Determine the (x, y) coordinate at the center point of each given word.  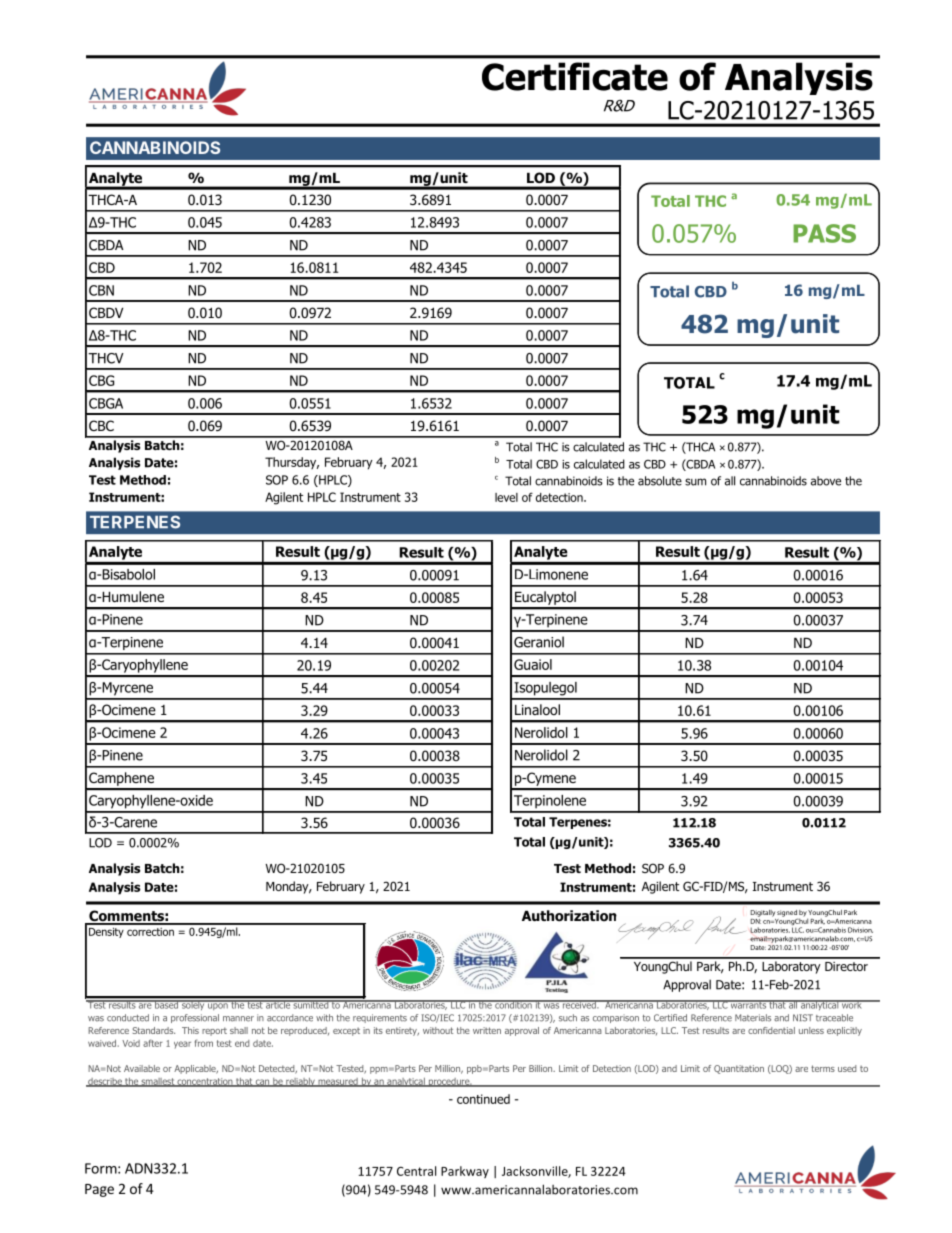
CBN (101, 290)
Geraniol (539, 642)
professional (195, 1018)
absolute (660, 481)
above (826, 481)
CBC (101, 425)
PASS (824, 233)
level (506, 497)
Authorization (569, 916)
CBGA (106, 403)
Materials (753, 1018)
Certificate (575, 76)
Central (416, 1171)
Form (101, 1168)
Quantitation (739, 1069)
